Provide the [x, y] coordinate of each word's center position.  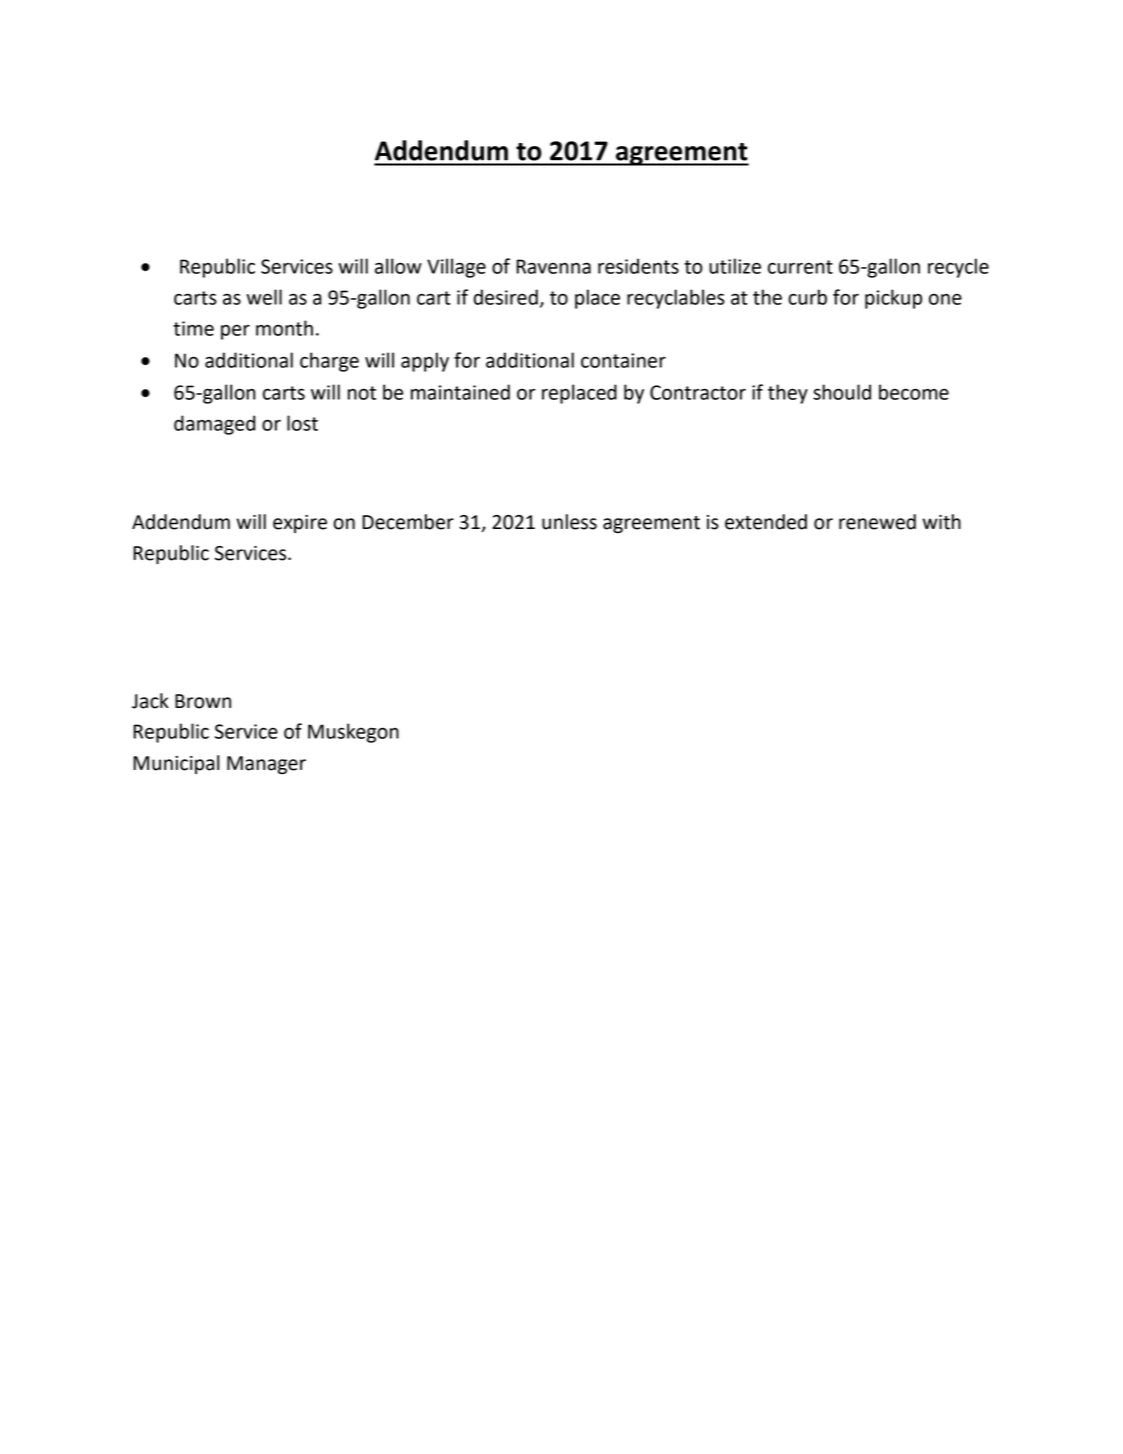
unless [569, 522]
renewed [877, 522]
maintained [460, 392]
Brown [203, 701]
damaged [214, 425]
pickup [893, 299]
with [941, 522]
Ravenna [553, 266]
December [408, 522]
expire [300, 524]
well [264, 297]
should [842, 392]
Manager [266, 765]
